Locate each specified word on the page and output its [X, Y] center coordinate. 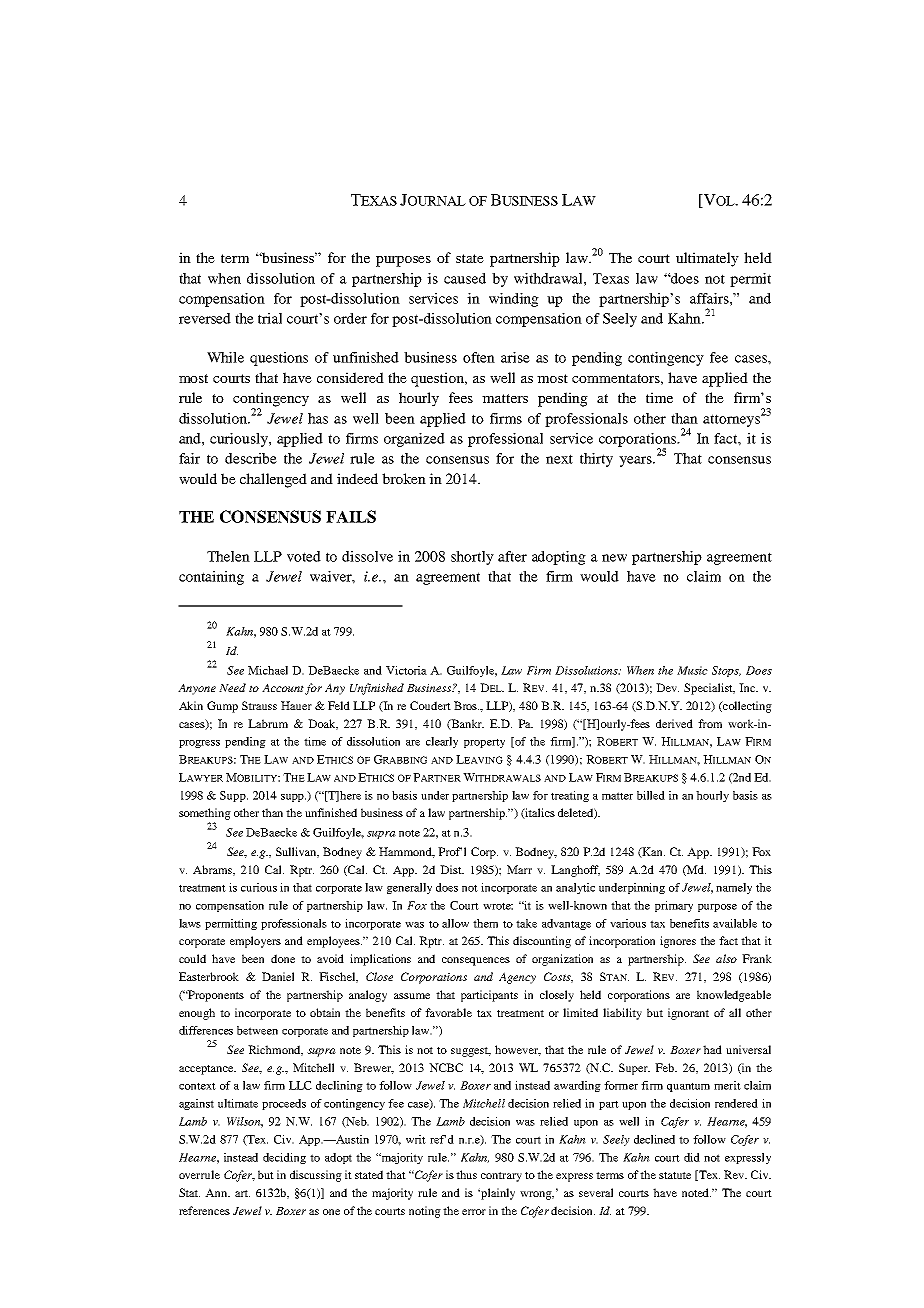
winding [514, 300]
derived [674, 723]
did [692, 1157]
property [484, 743]
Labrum [268, 723]
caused [465, 278]
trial [270, 318]
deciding [284, 1158]
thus [466, 1174]
